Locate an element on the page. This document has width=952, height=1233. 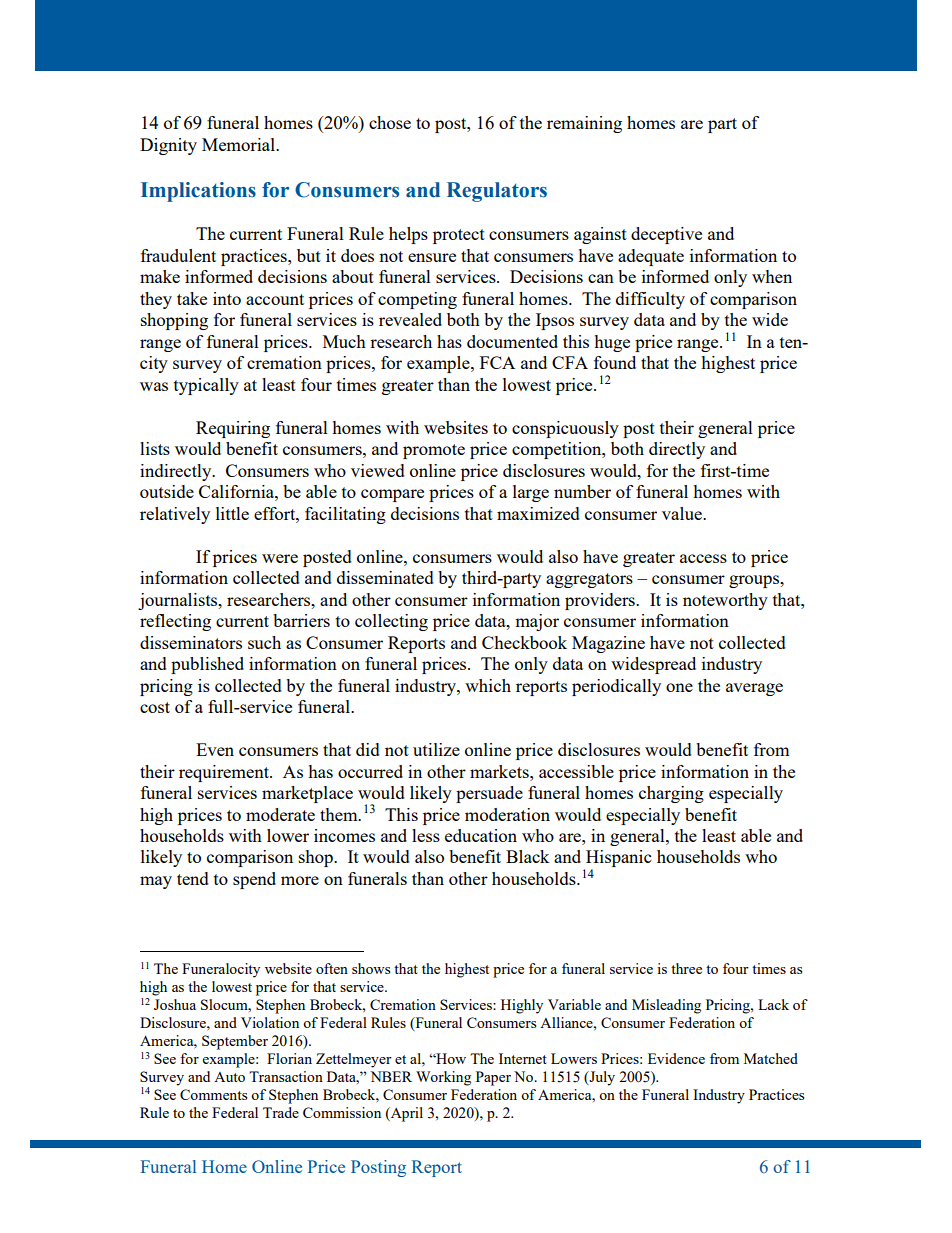
Checkbook is located at coordinates (524, 642).
